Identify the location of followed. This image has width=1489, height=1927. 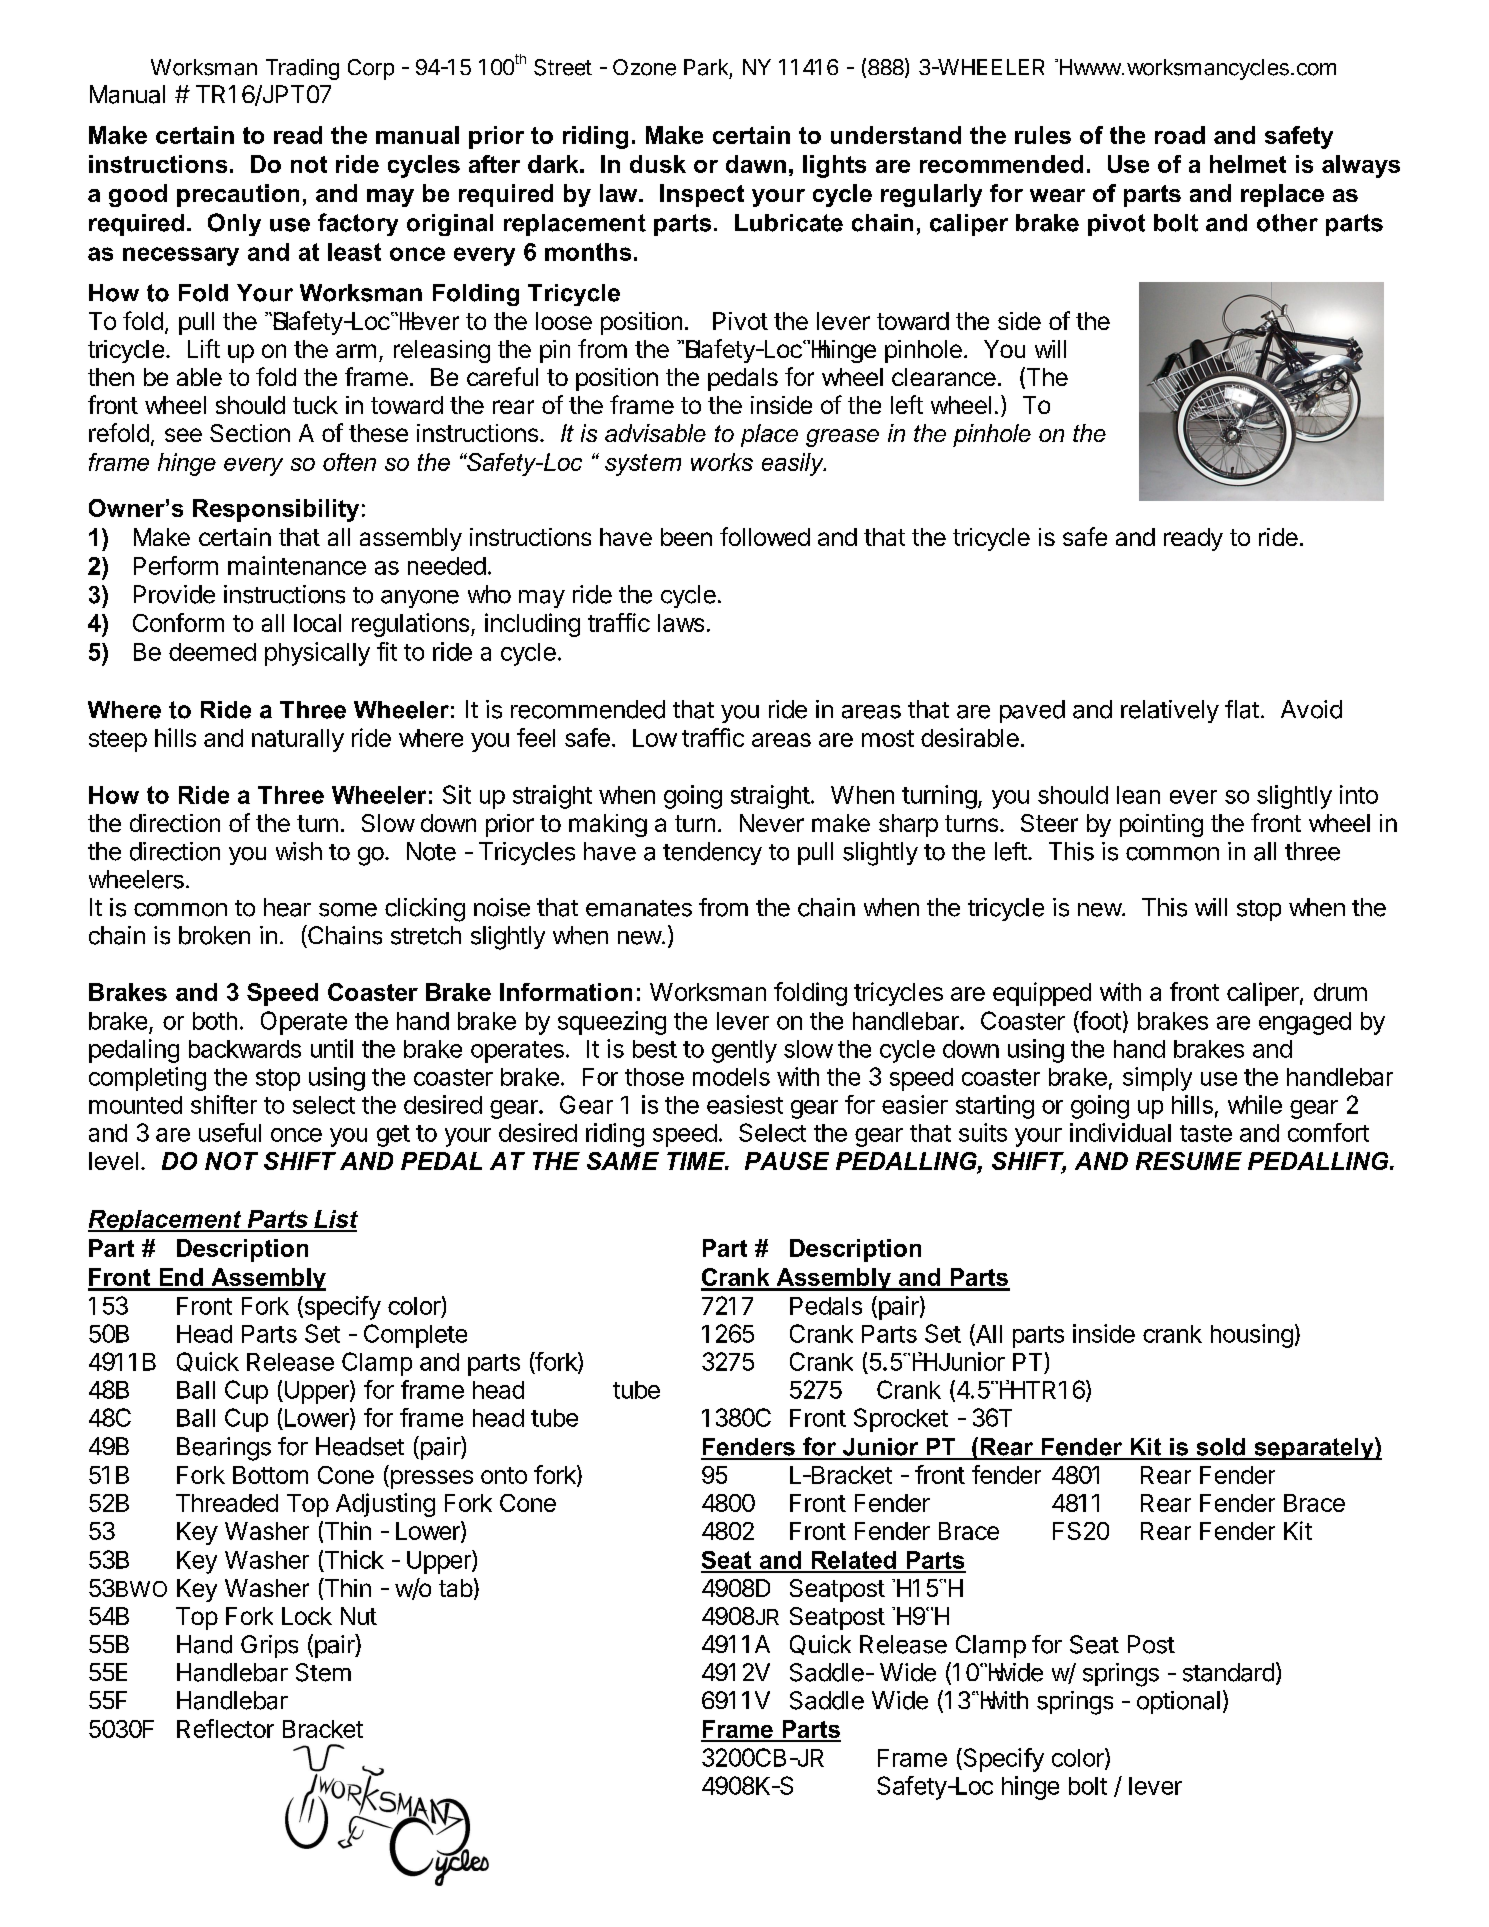
(765, 536).
